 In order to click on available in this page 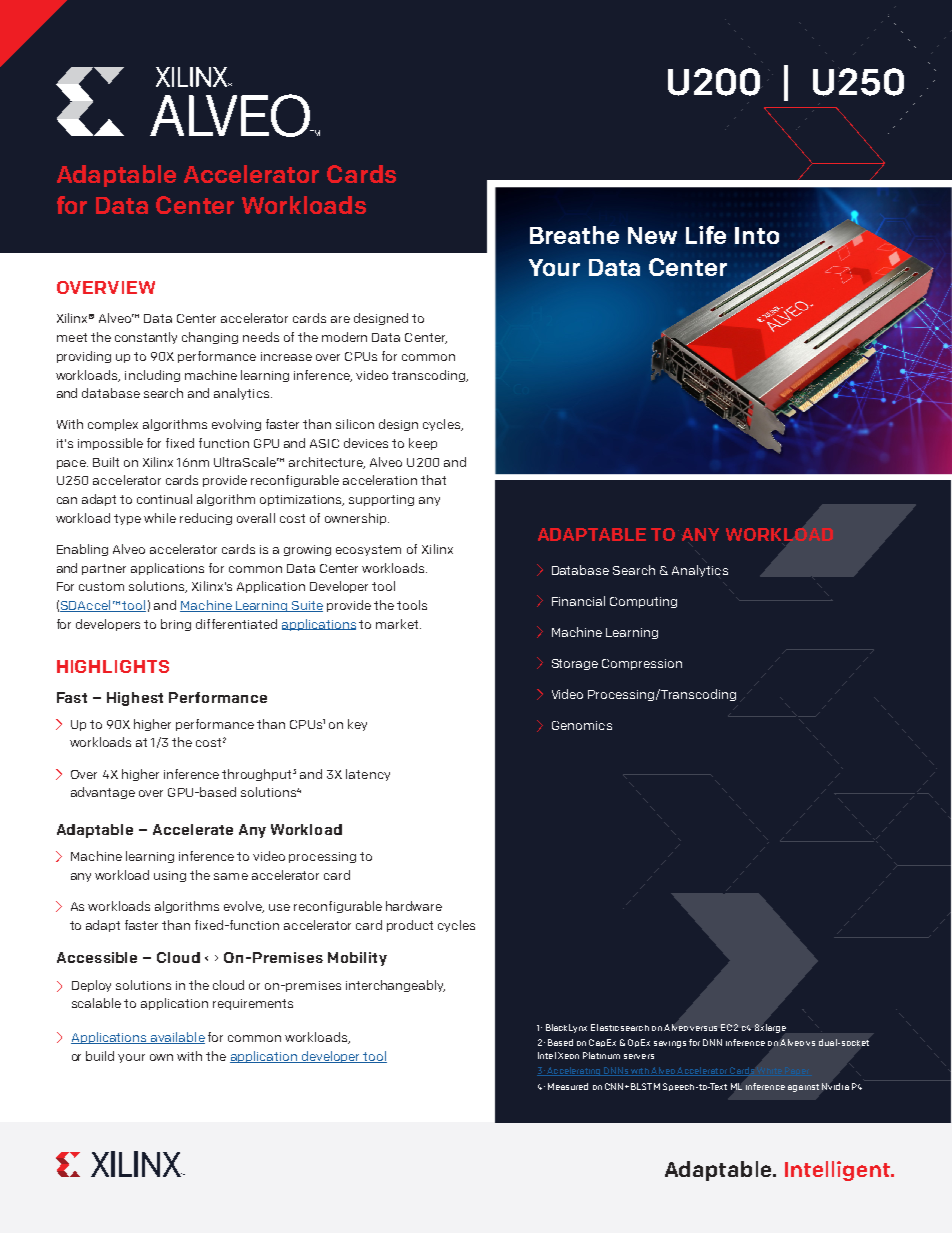, I will do `click(177, 1038)`.
